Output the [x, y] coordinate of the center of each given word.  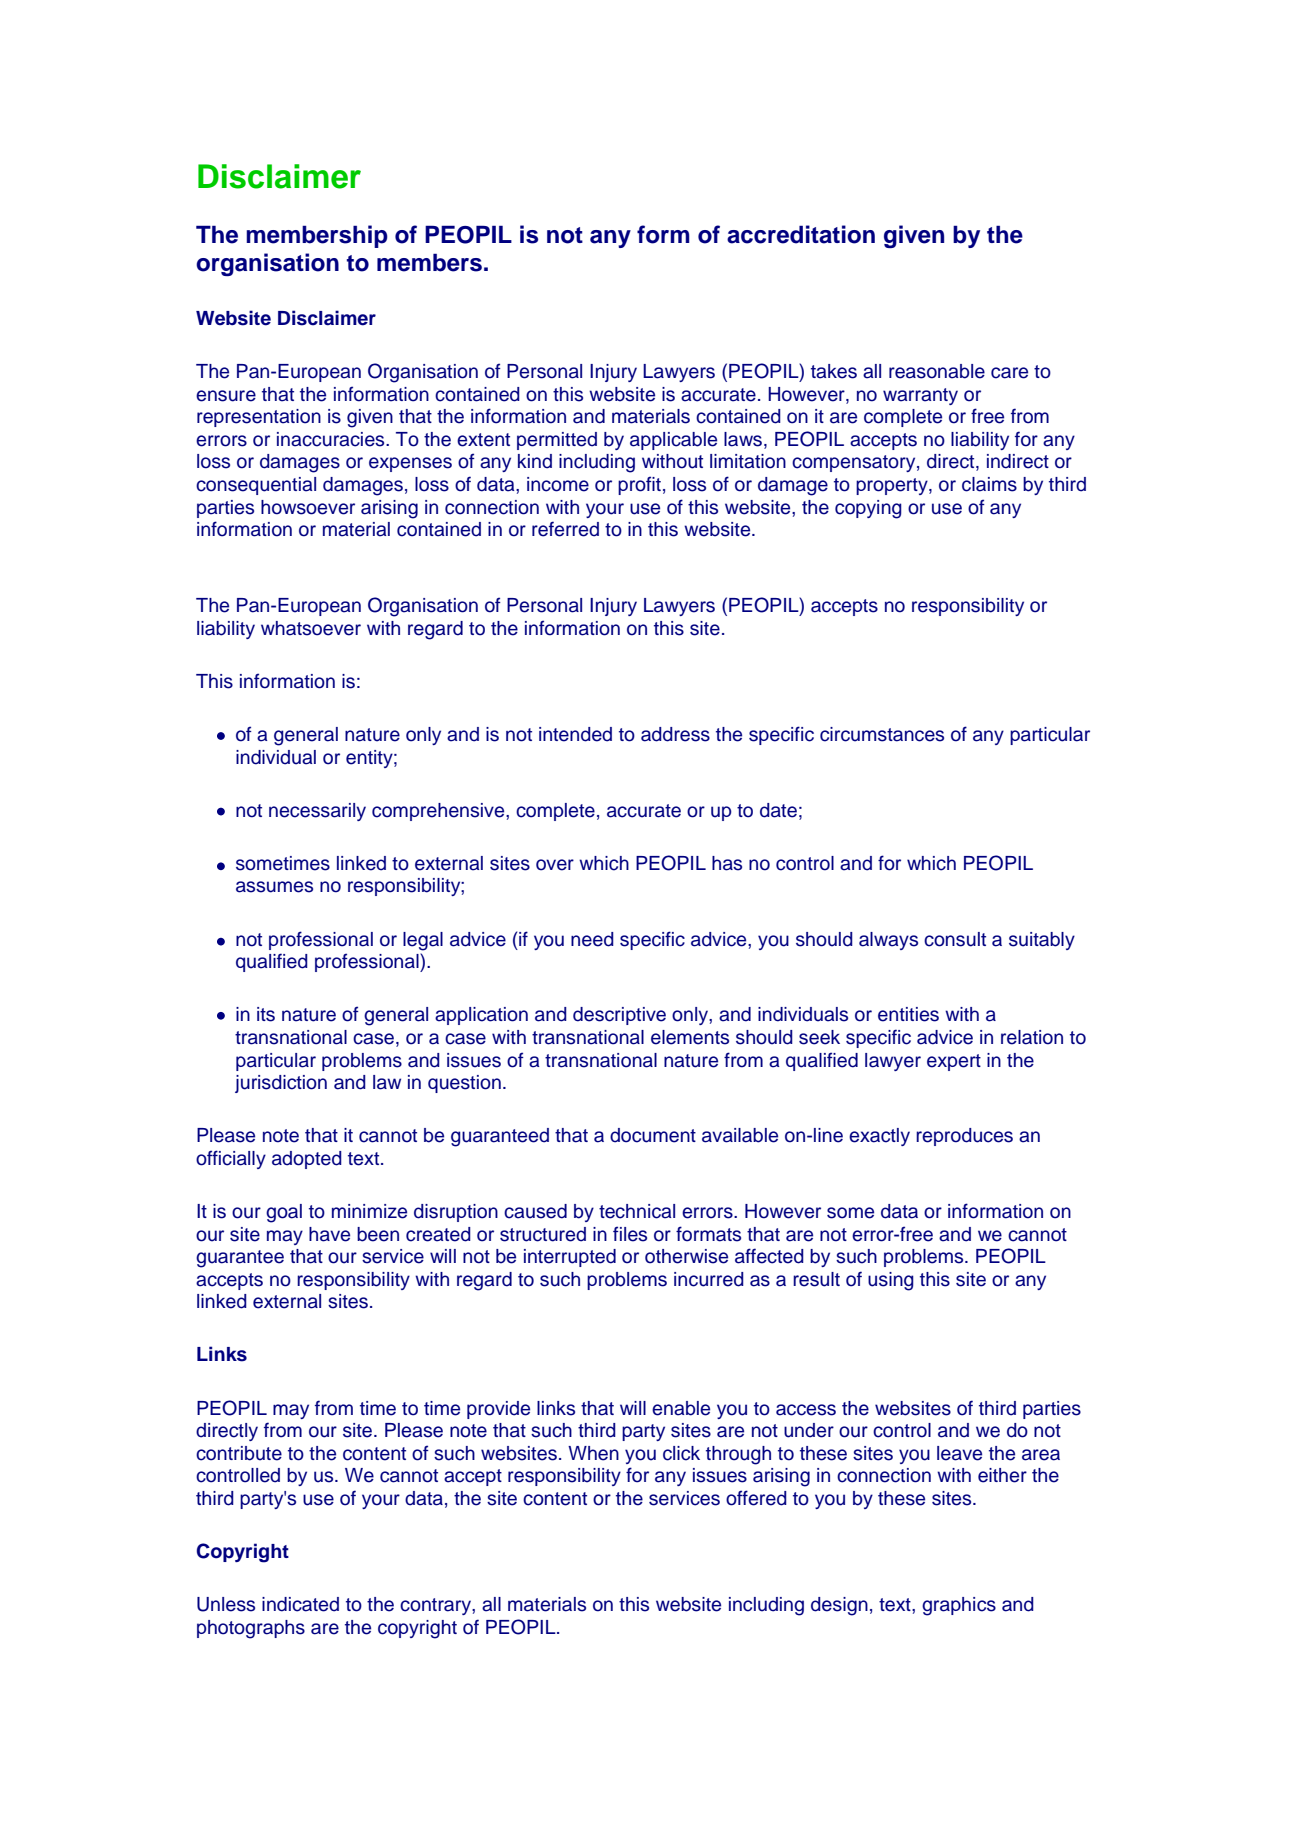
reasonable [937, 371]
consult [955, 939]
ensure [226, 396]
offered [756, 1498]
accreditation [801, 234]
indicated [300, 1604]
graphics [959, 1606]
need [592, 939]
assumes [274, 887]
